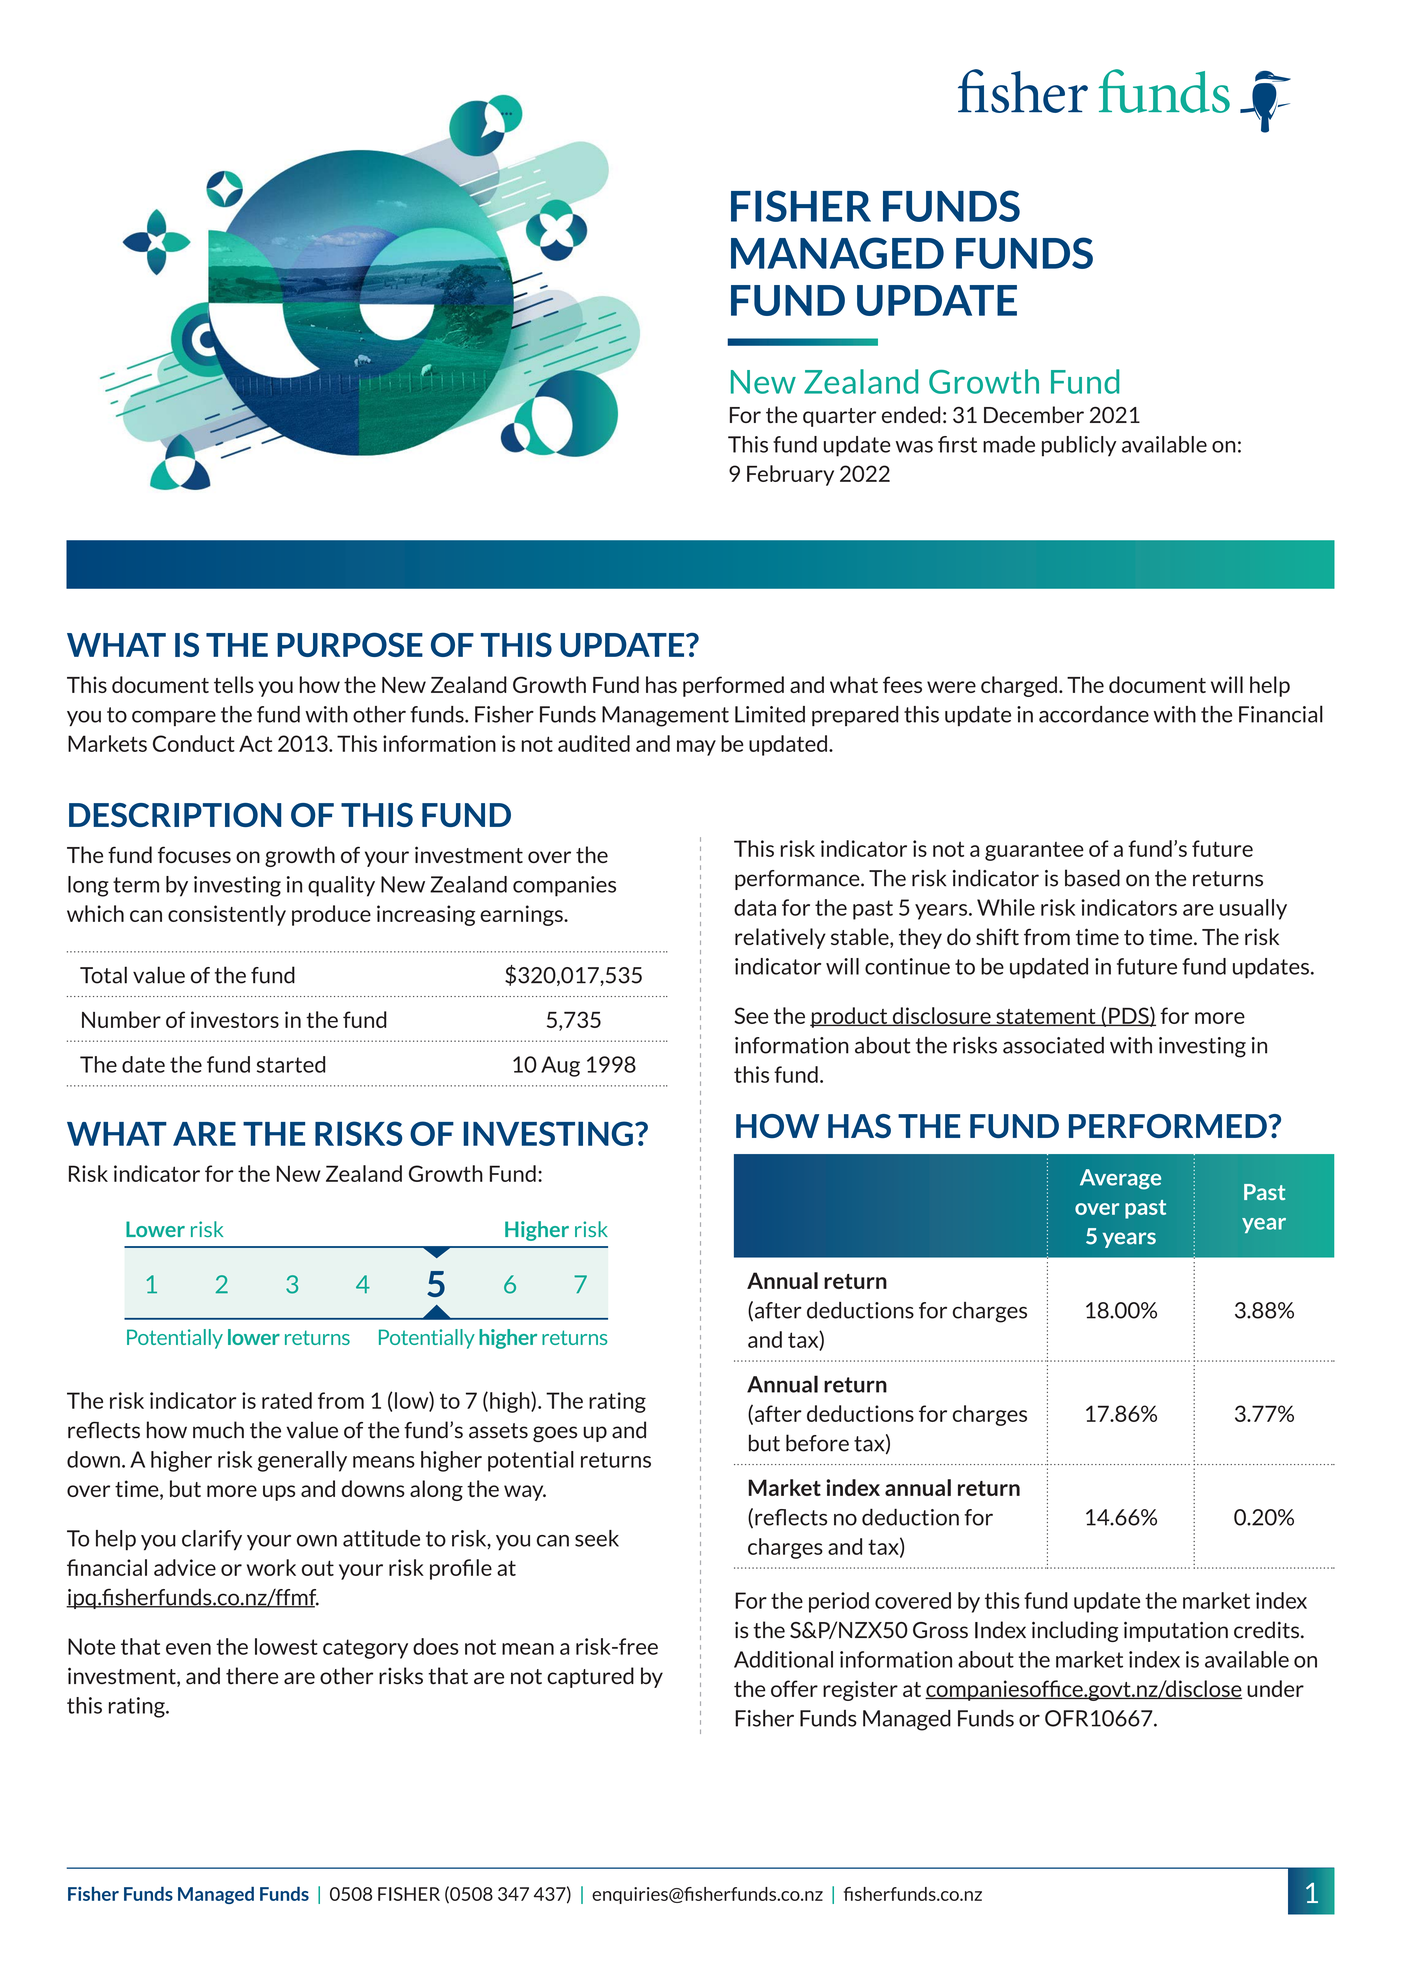 The height and width of the page is (1981, 1401). What do you see at coordinates (790, 475) in the page?
I see `February` at bounding box center [790, 475].
